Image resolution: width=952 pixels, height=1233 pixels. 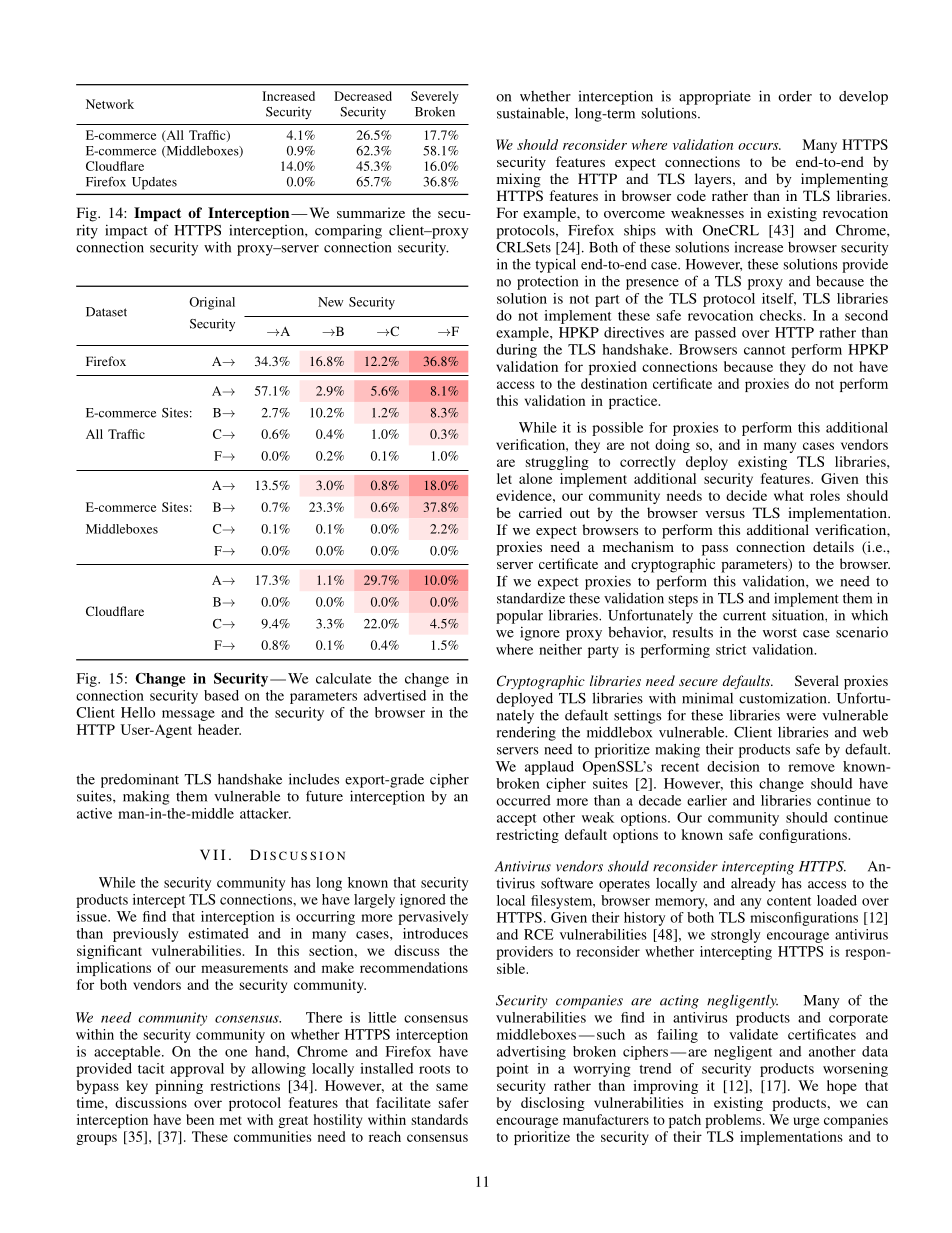 What do you see at coordinates (806, 1122) in the screenshot?
I see `urge` at bounding box center [806, 1122].
